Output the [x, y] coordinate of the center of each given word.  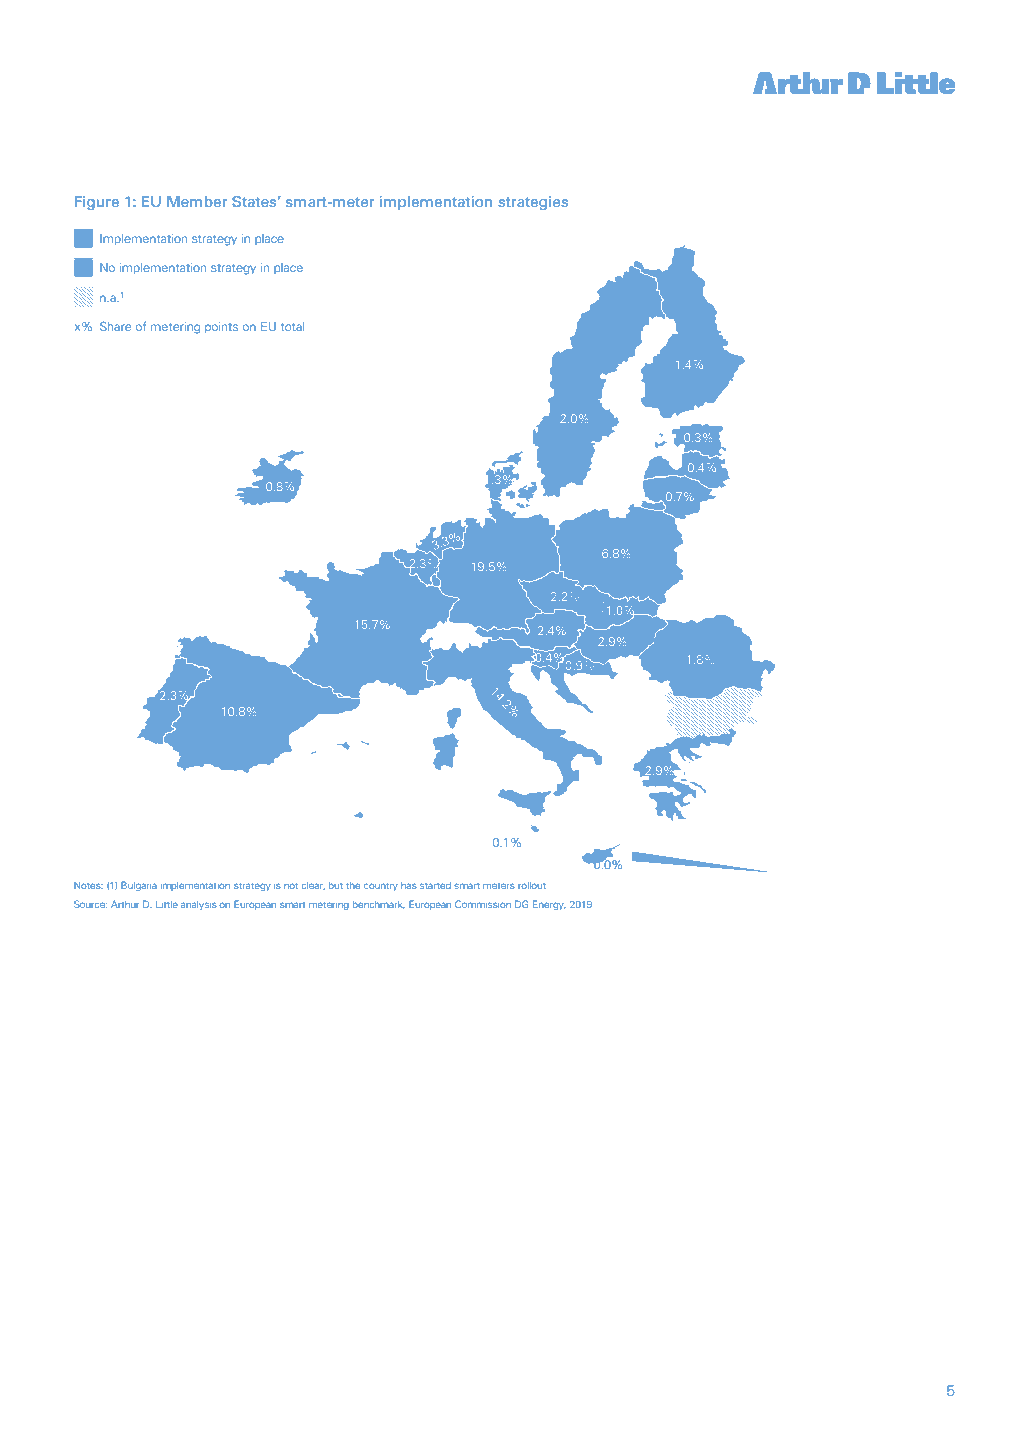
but [336, 885]
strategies [533, 203]
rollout [532, 885]
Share [115, 326]
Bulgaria [139, 886]
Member [197, 201]
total [292, 326]
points [221, 328]
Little [167, 904]
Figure [97, 203]
